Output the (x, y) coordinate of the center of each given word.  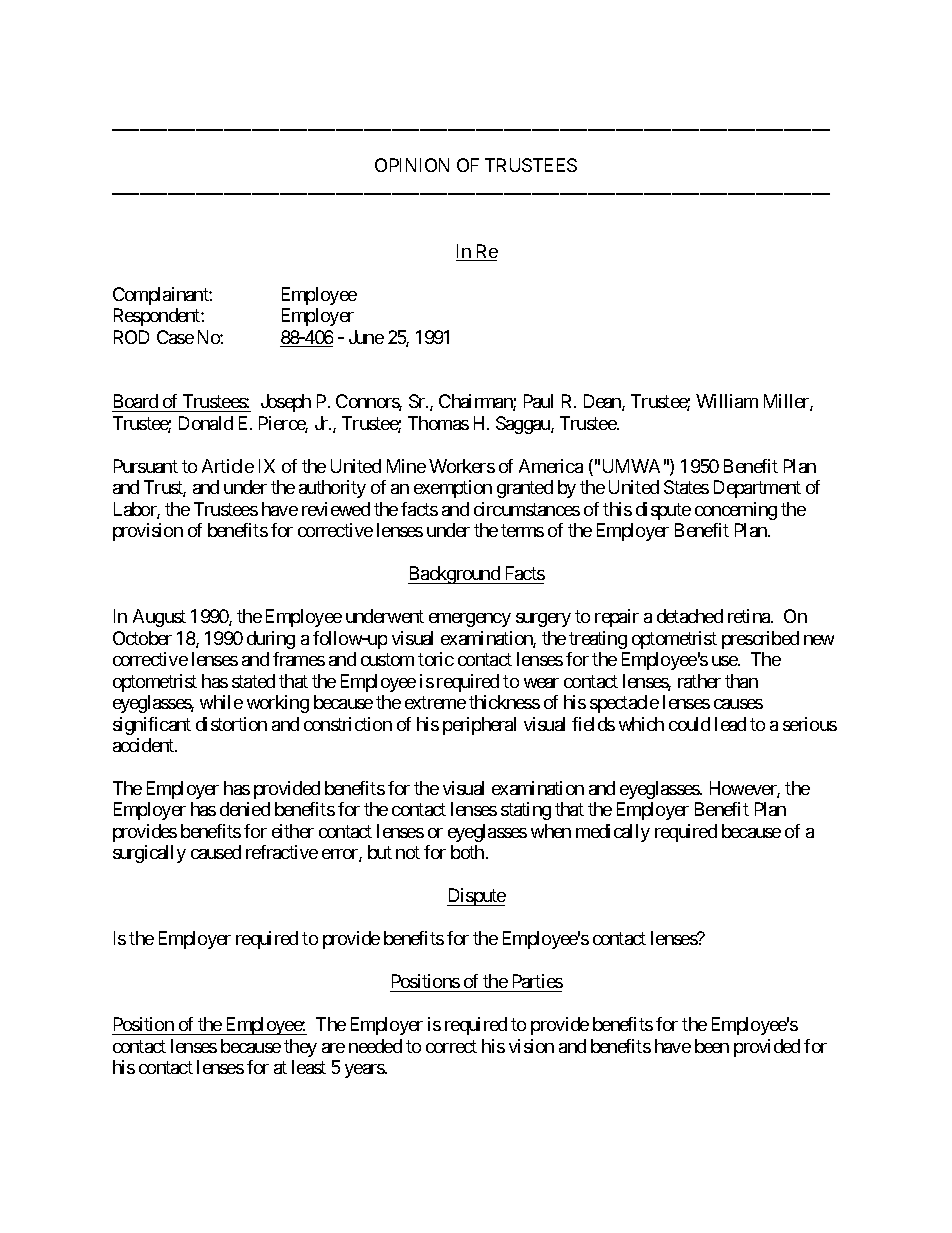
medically (613, 833)
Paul (538, 401)
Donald (206, 423)
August (159, 618)
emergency (470, 620)
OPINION (412, 165)
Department (757, 489)
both (467, 852)
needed (375, 1046)
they (300, 1048)
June (366, 337)
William (727, 401)
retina (750, 616)
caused (216, 852)
